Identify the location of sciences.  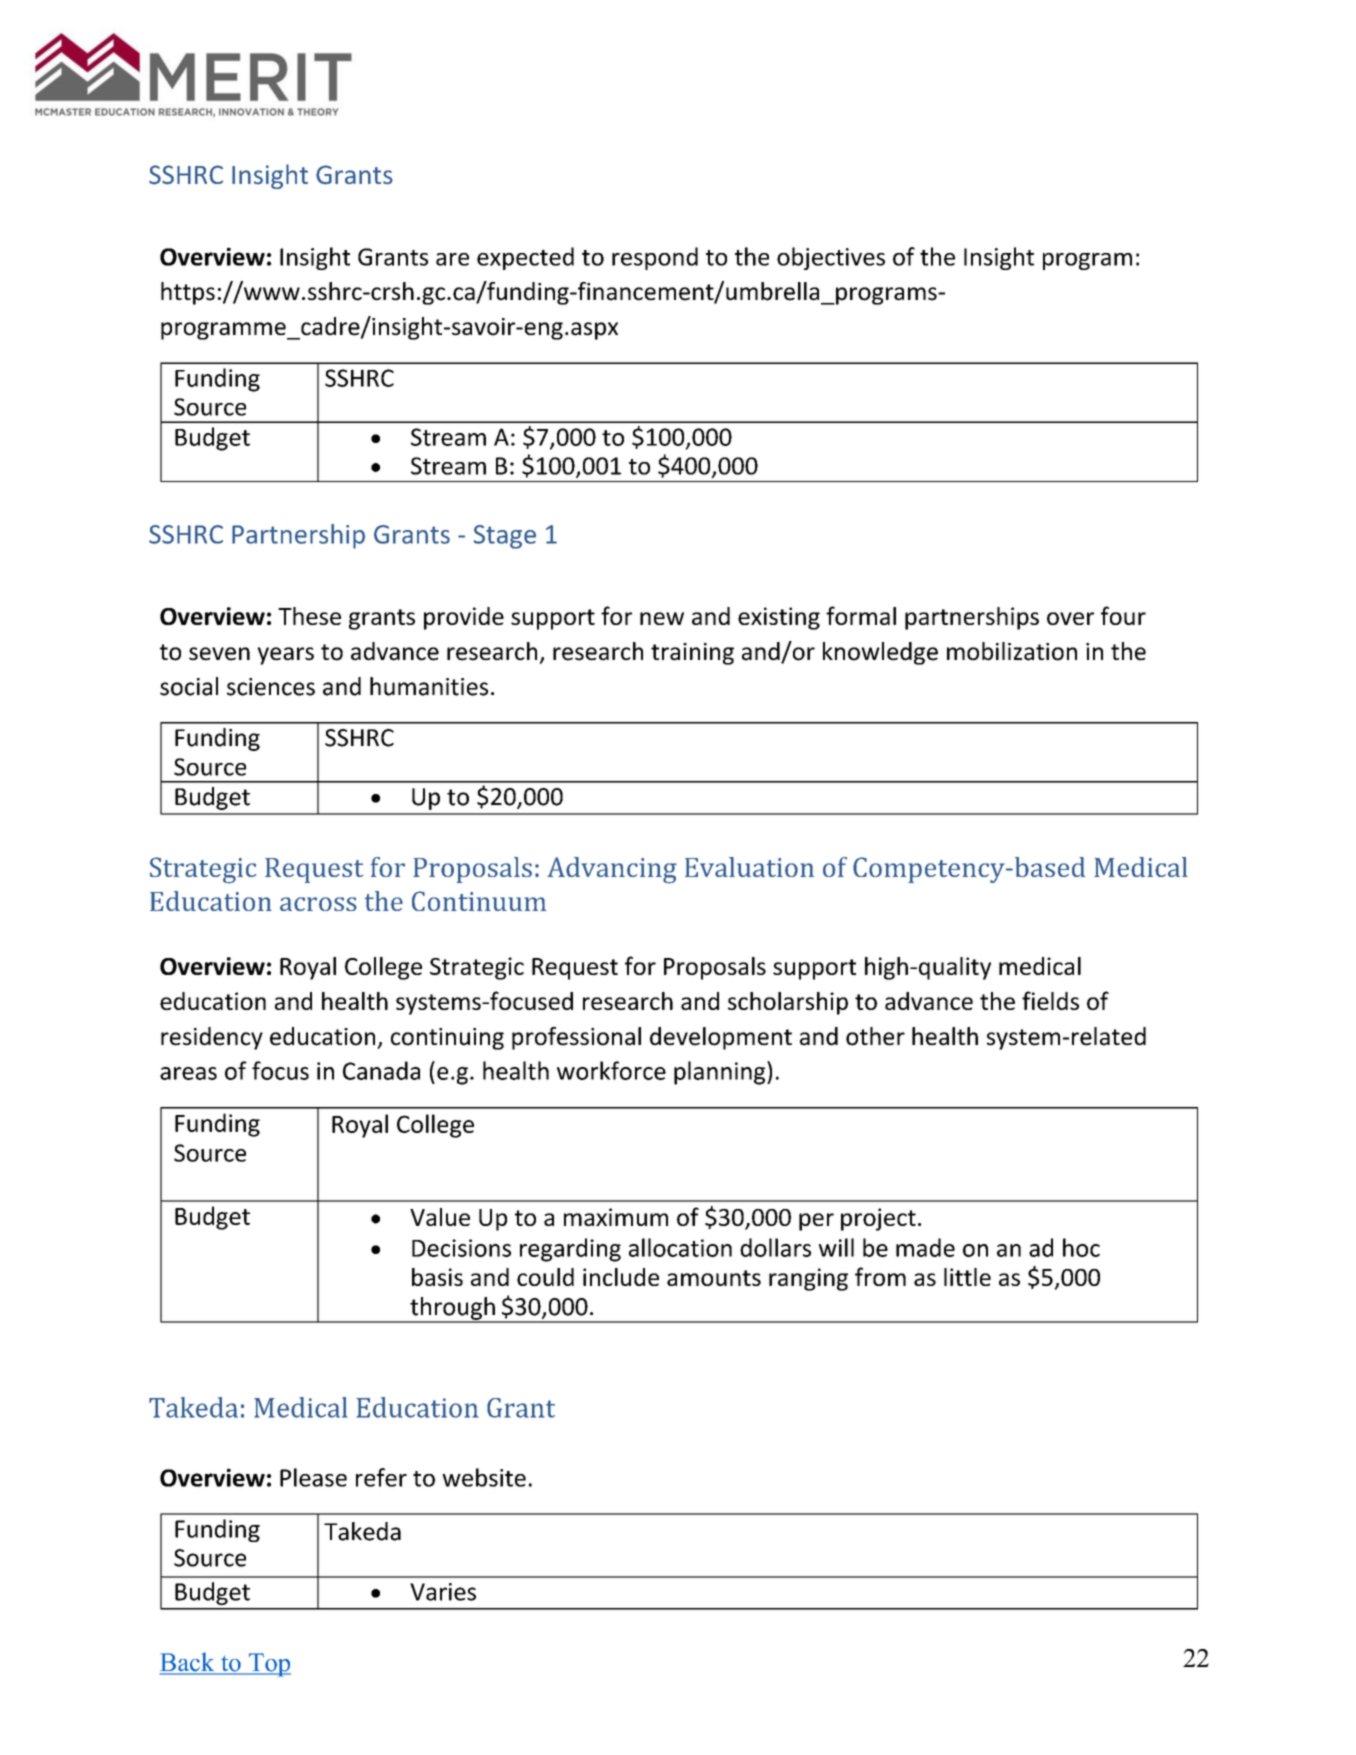
(271, 687).
